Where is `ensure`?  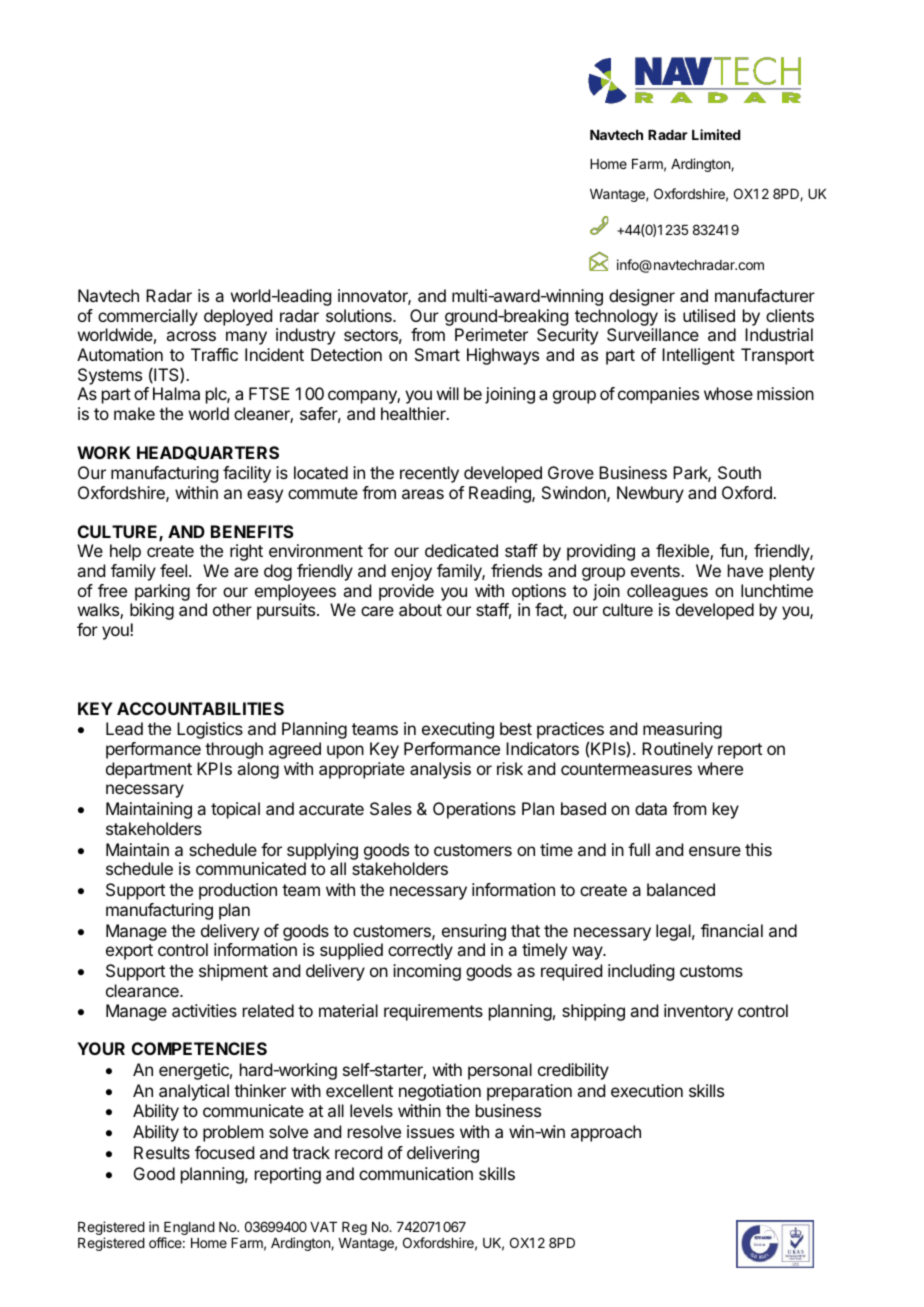 ensure is located at coordinates (715, 851).
